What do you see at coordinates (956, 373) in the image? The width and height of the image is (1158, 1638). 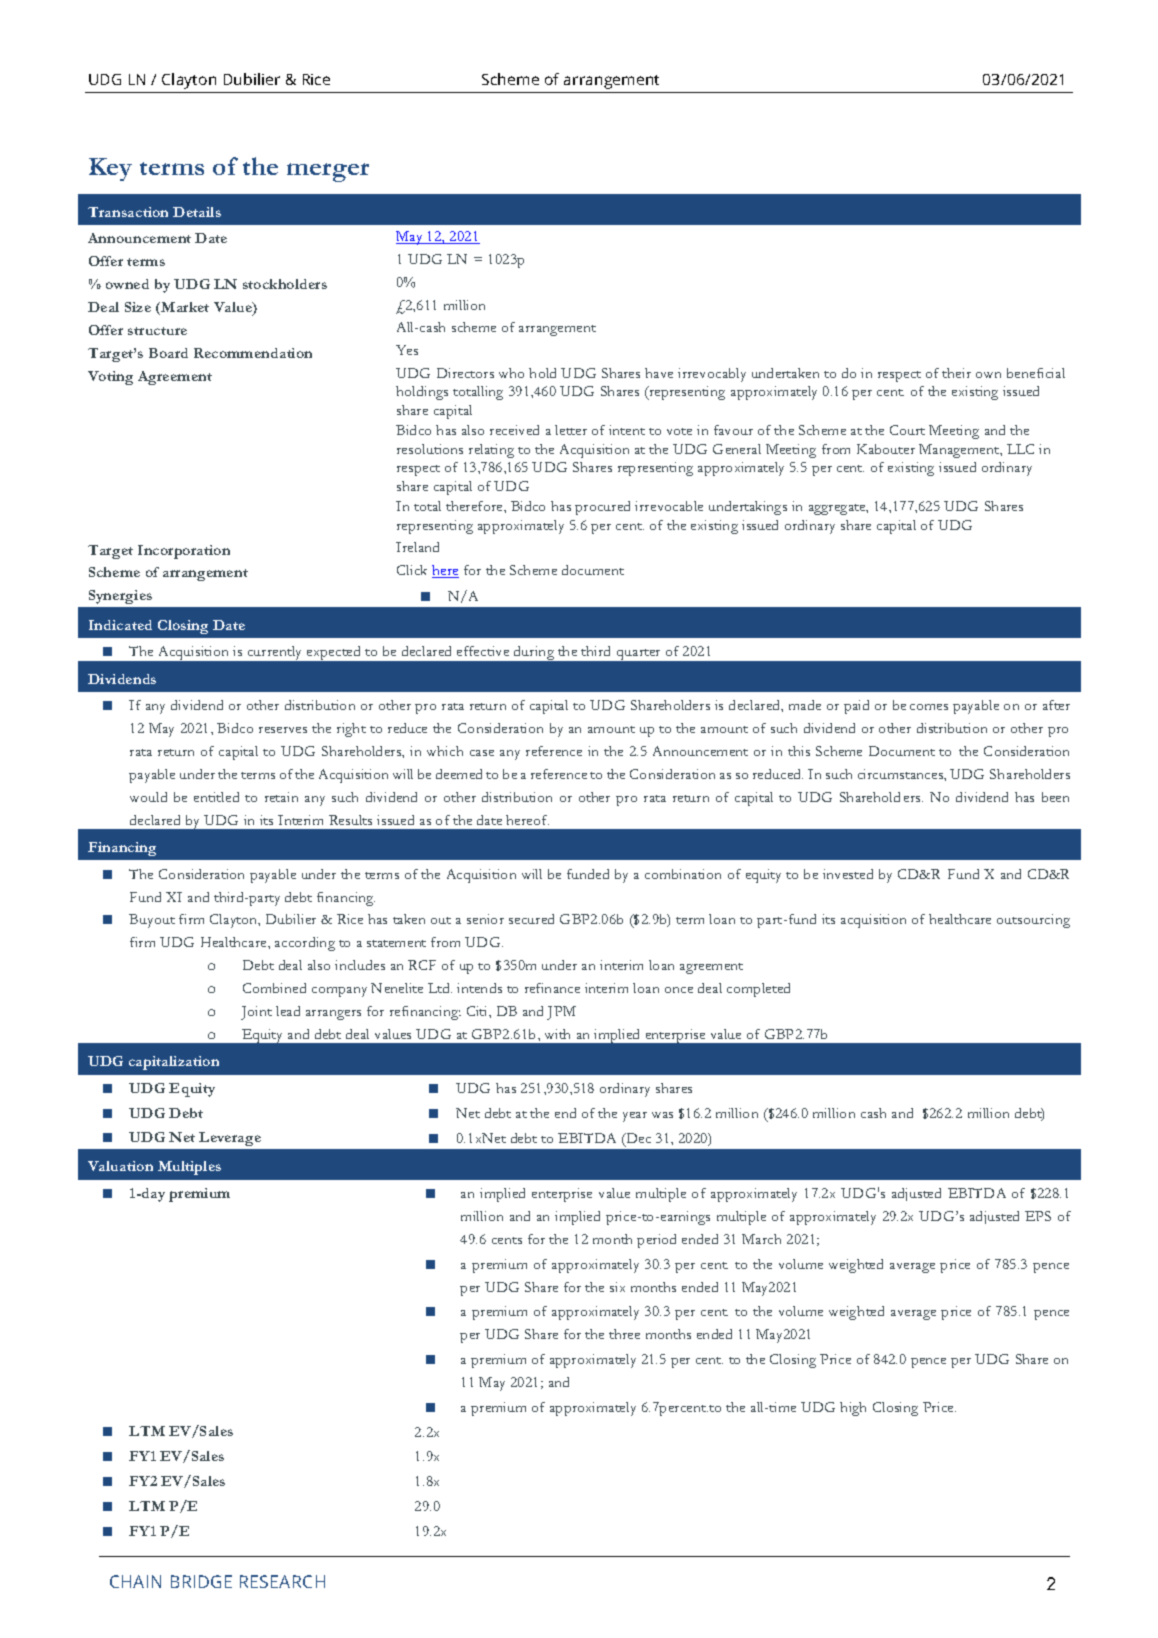 I see `their` at bounding box center [956, 373].
